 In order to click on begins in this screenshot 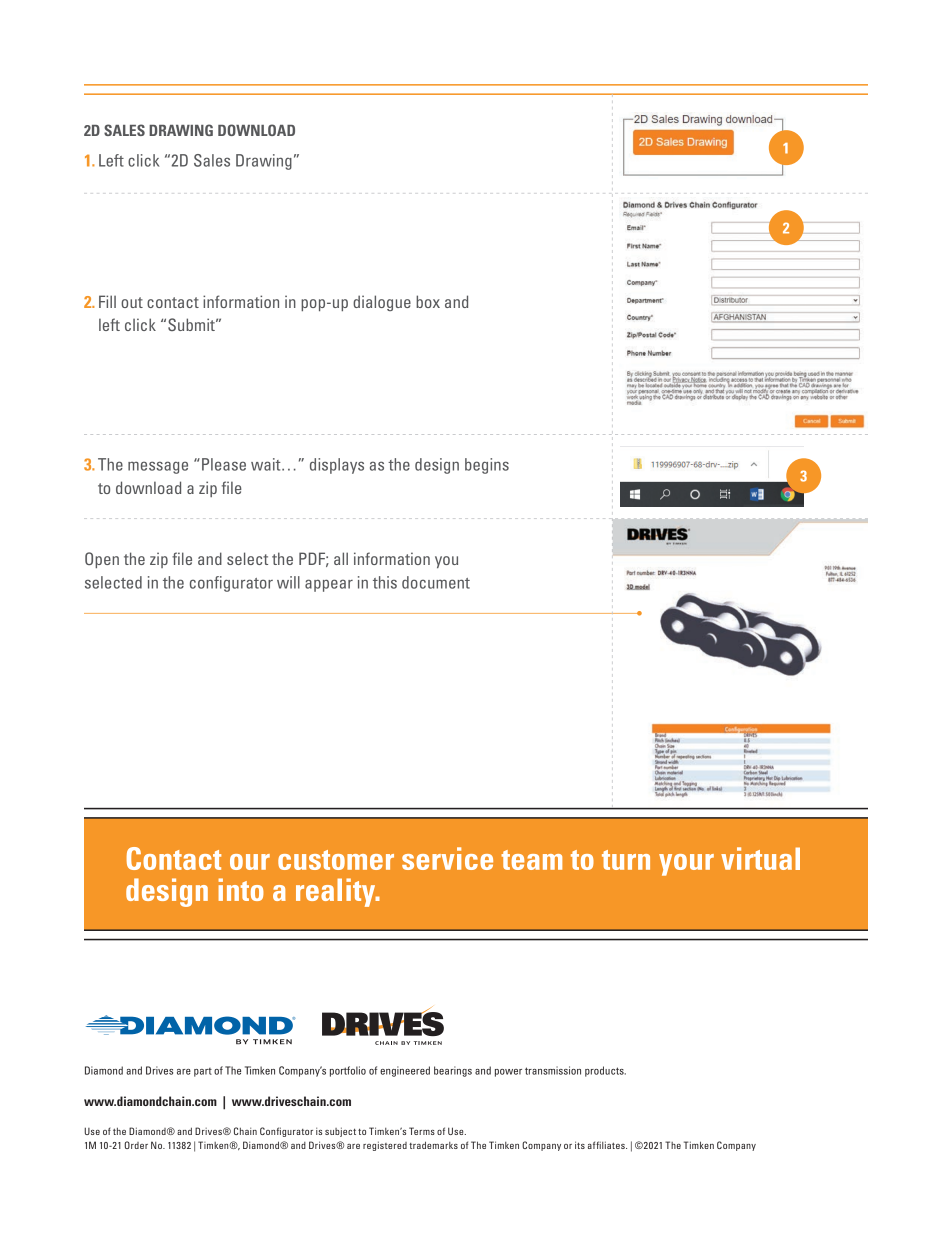, I will do `click(487, 466)`.
